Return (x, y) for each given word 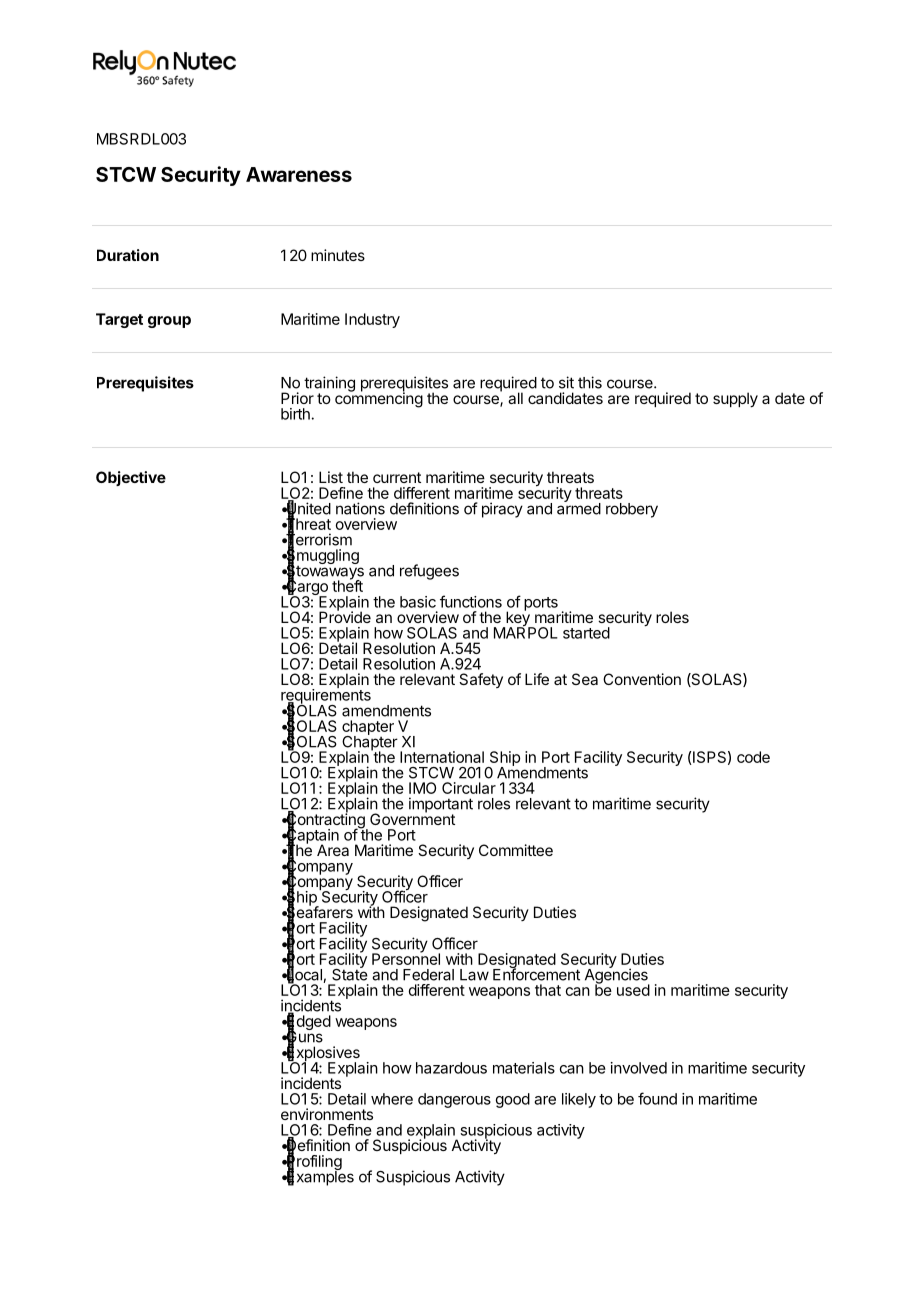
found (657, 1098)
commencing (379, 399)
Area (333, 850)
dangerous (454, 1100)
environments (327, 1114)
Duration (128, 255)
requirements (326, 696)
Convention (642, 679)
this (590, 382)
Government (412, 818)
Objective (131, 478)
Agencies (617, 976)
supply (735, 399)
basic (418, 602)
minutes (338, 255)
